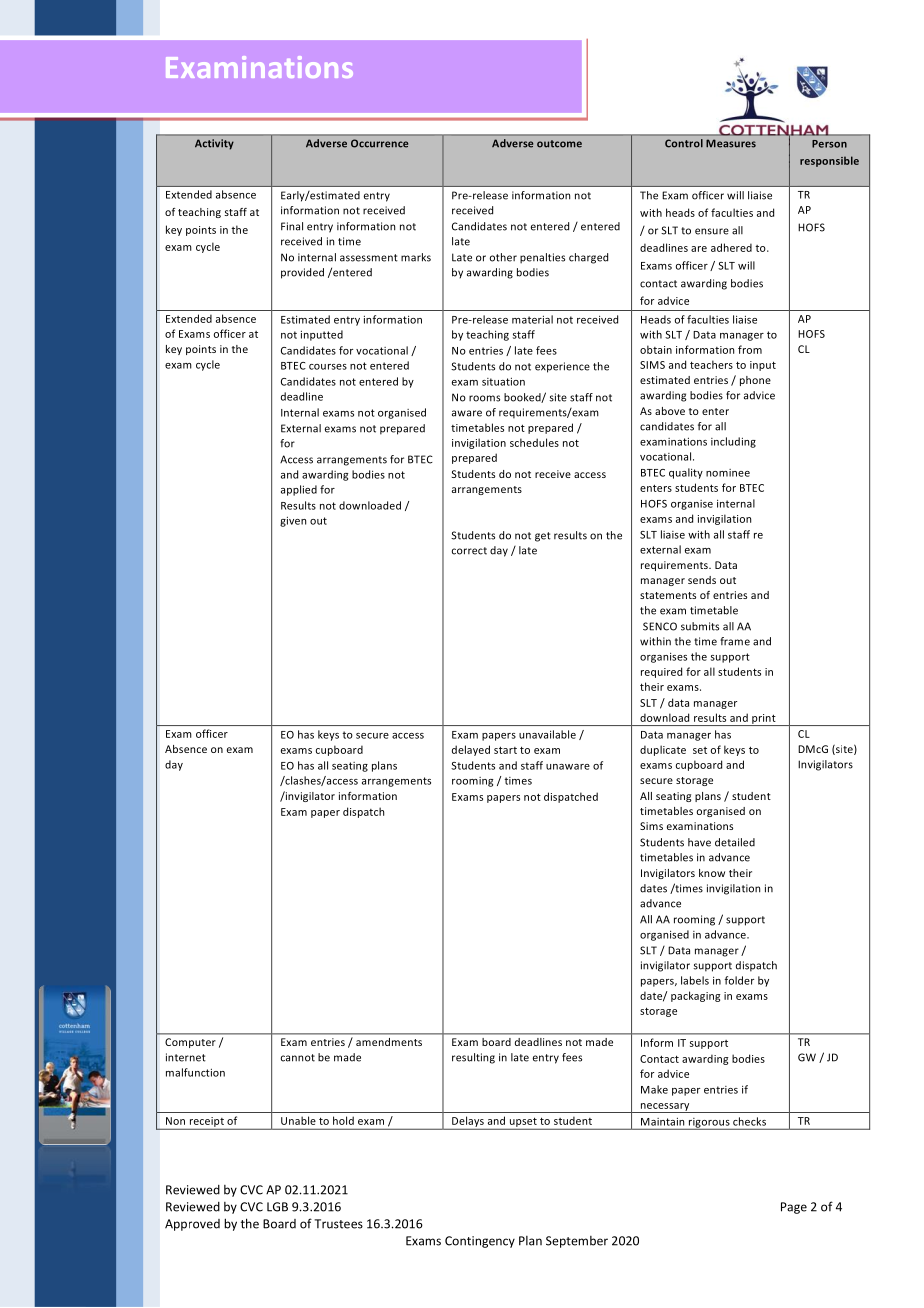  Describe the element at coordinates (214, 144) in the screenshot. I see `Activity` at that location.
